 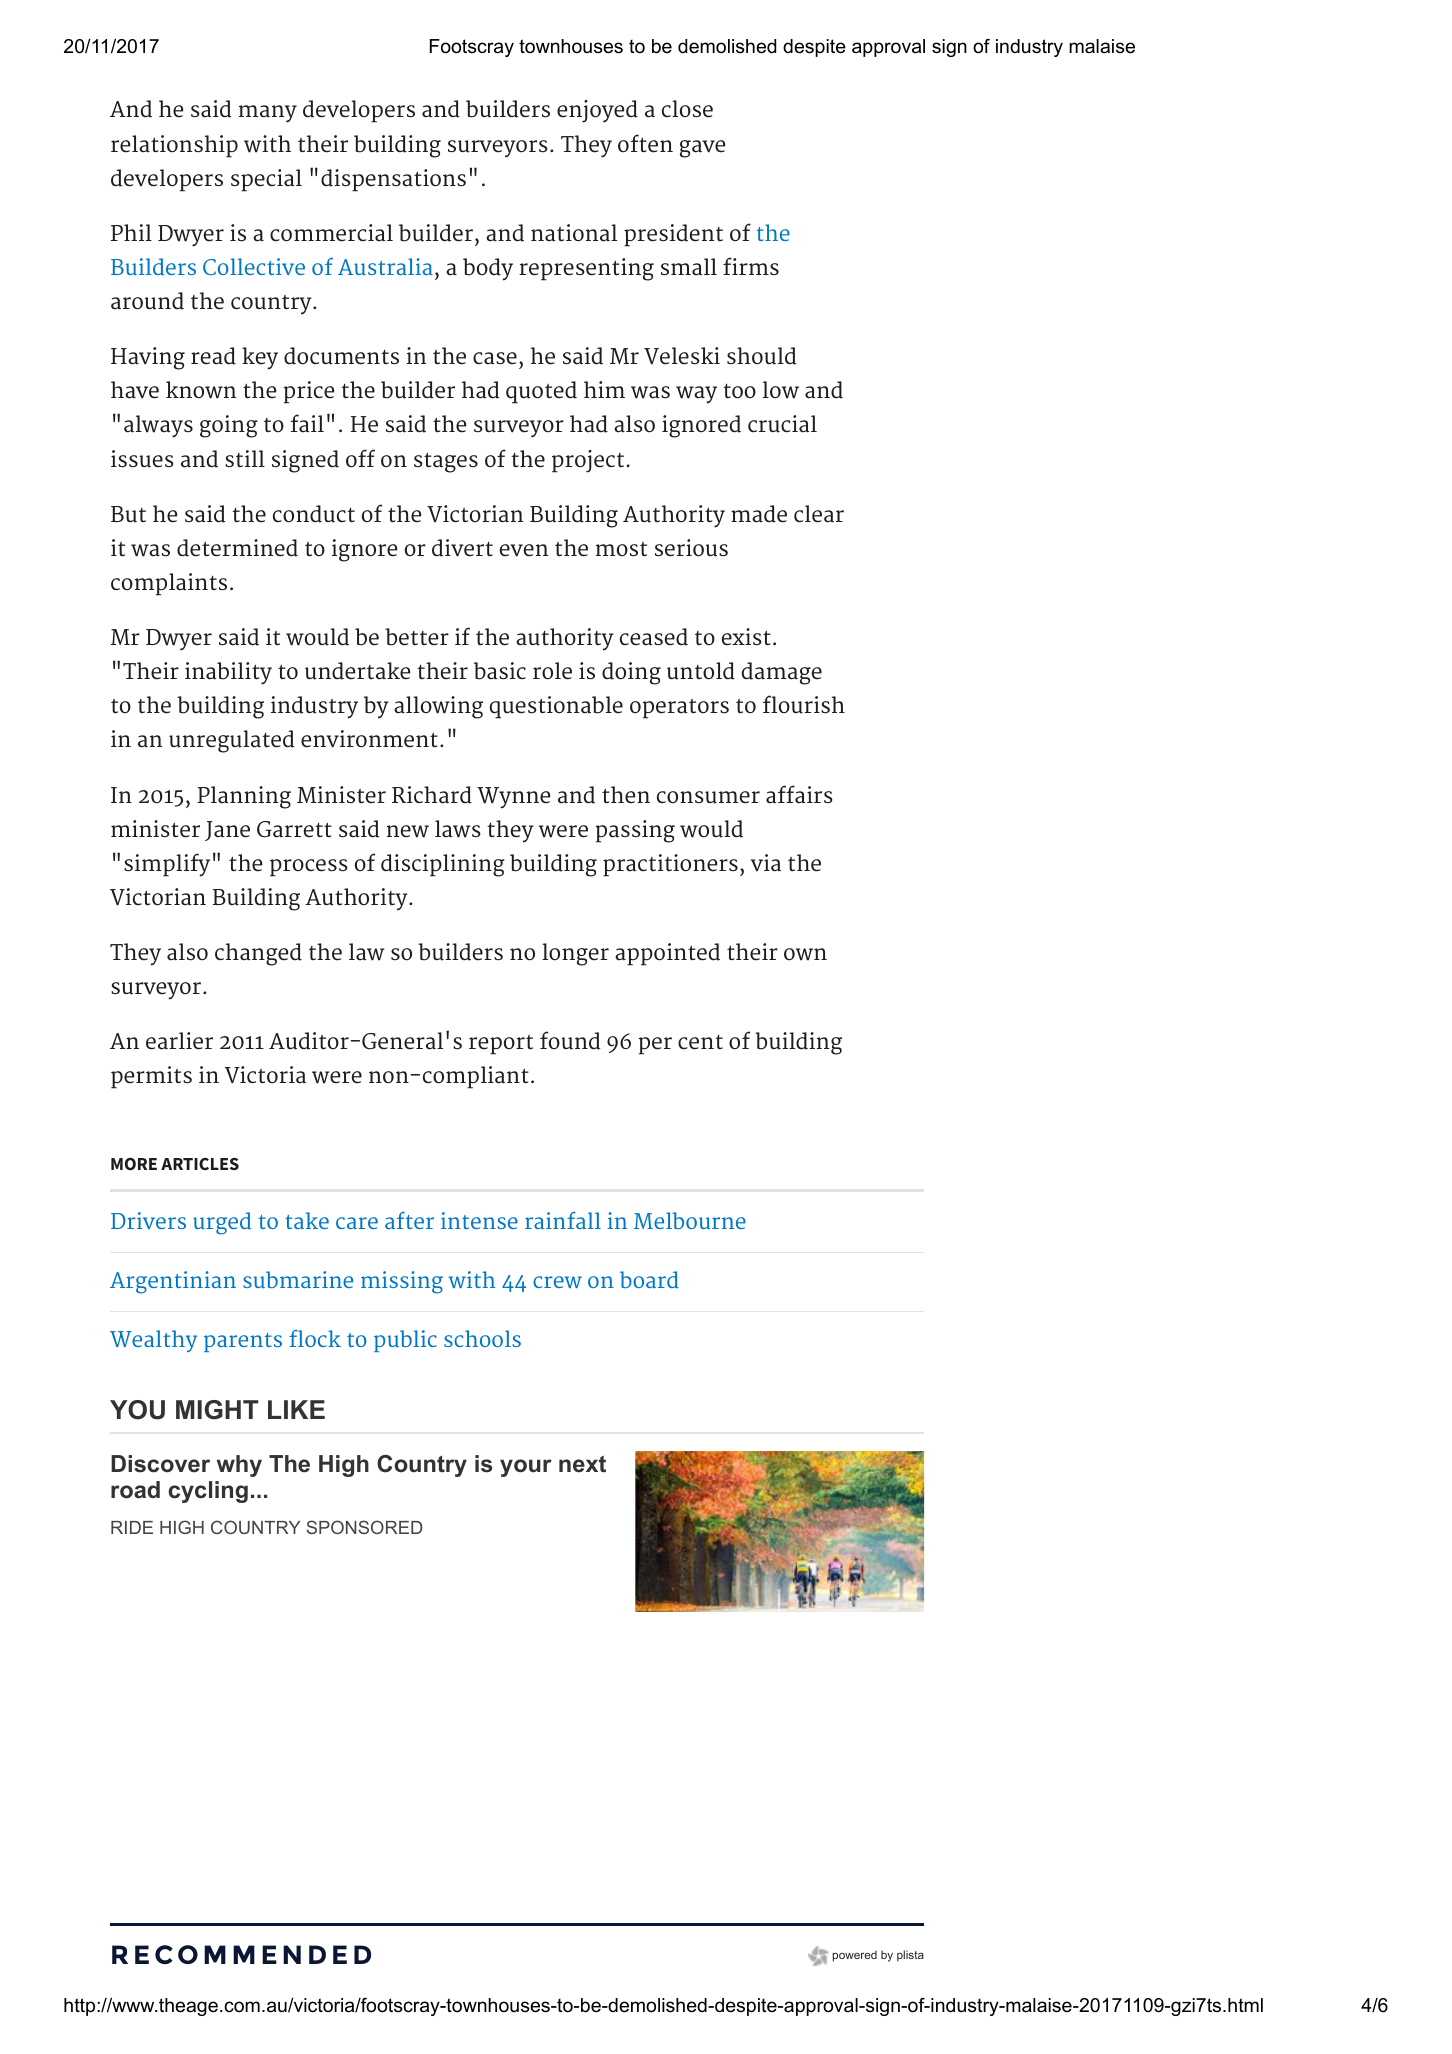 What do you see at coordinates (501, 1045) in the document?
I see `report` at bounding box center [501, 1045].
